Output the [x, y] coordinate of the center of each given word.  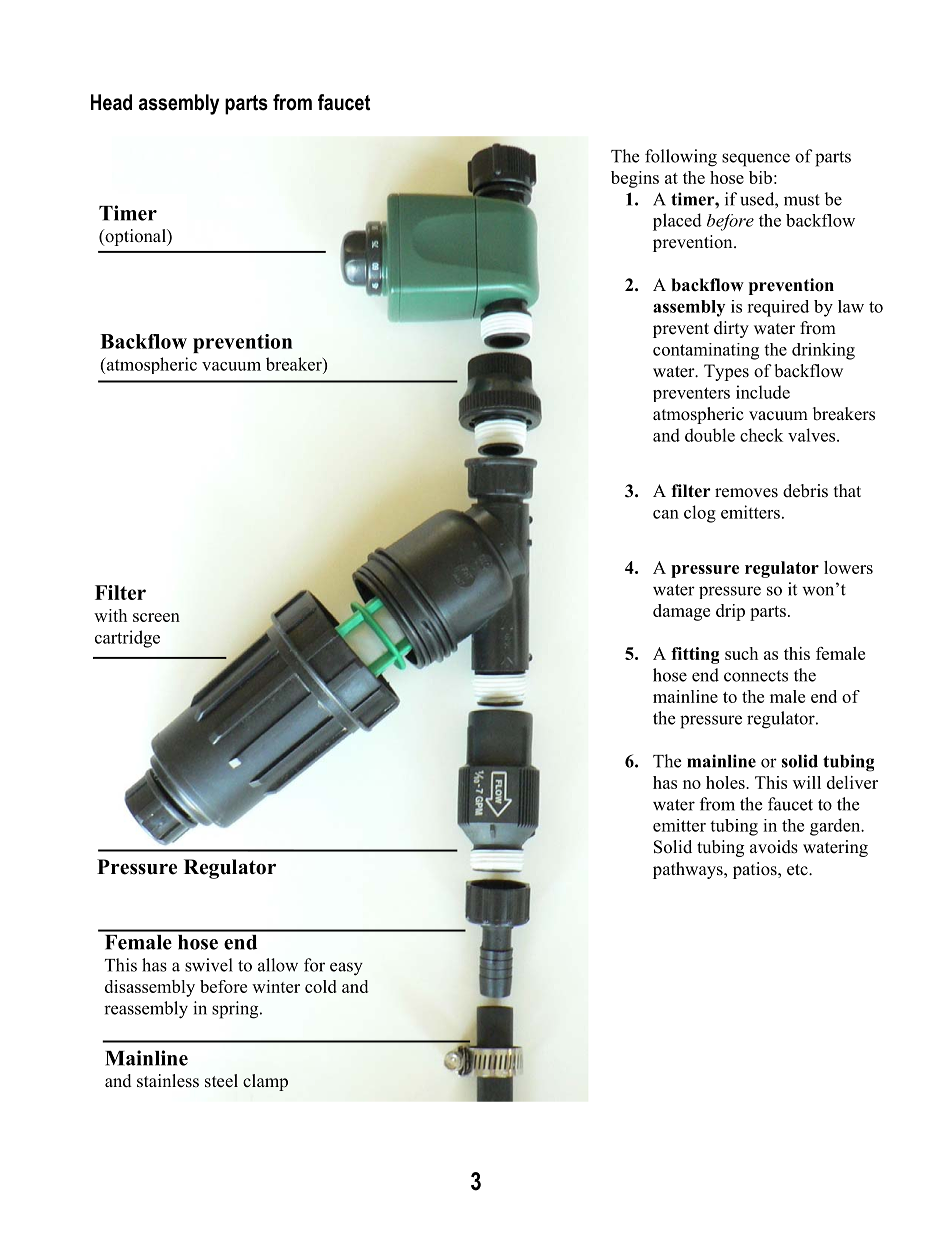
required [778, 308]
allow [278, 965]
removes [746, 493]
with [110, 615]
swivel [209, 965]
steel [221, 1081]
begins [635, 179]
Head [111, 102]
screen [156, 617]
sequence [756, 160]
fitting [695, 655]
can [666, 514]
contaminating [706, 351]
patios [756, 870]
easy [346, 969]
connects [756, 676]
